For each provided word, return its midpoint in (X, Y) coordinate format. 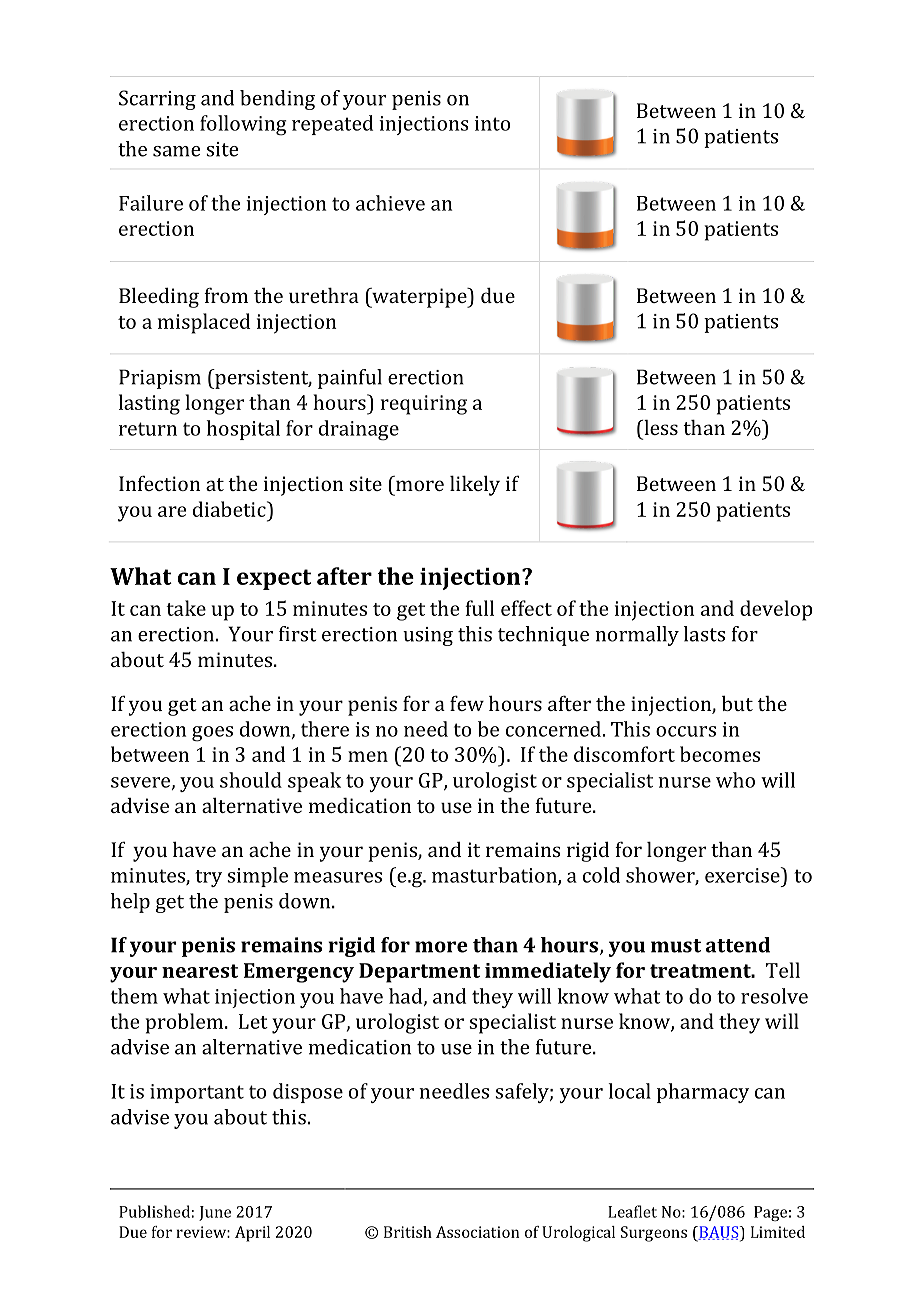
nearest (200, 971)
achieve (390, 203)
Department (419, 973)
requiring (424, 405)
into (492, 123)
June (215, 1213)
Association (477, 1232)
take (186, 608)
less (660, 427)
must (676, 946)
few (467, 703)
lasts (704, 634)
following (243, 125)
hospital (243, 430)
